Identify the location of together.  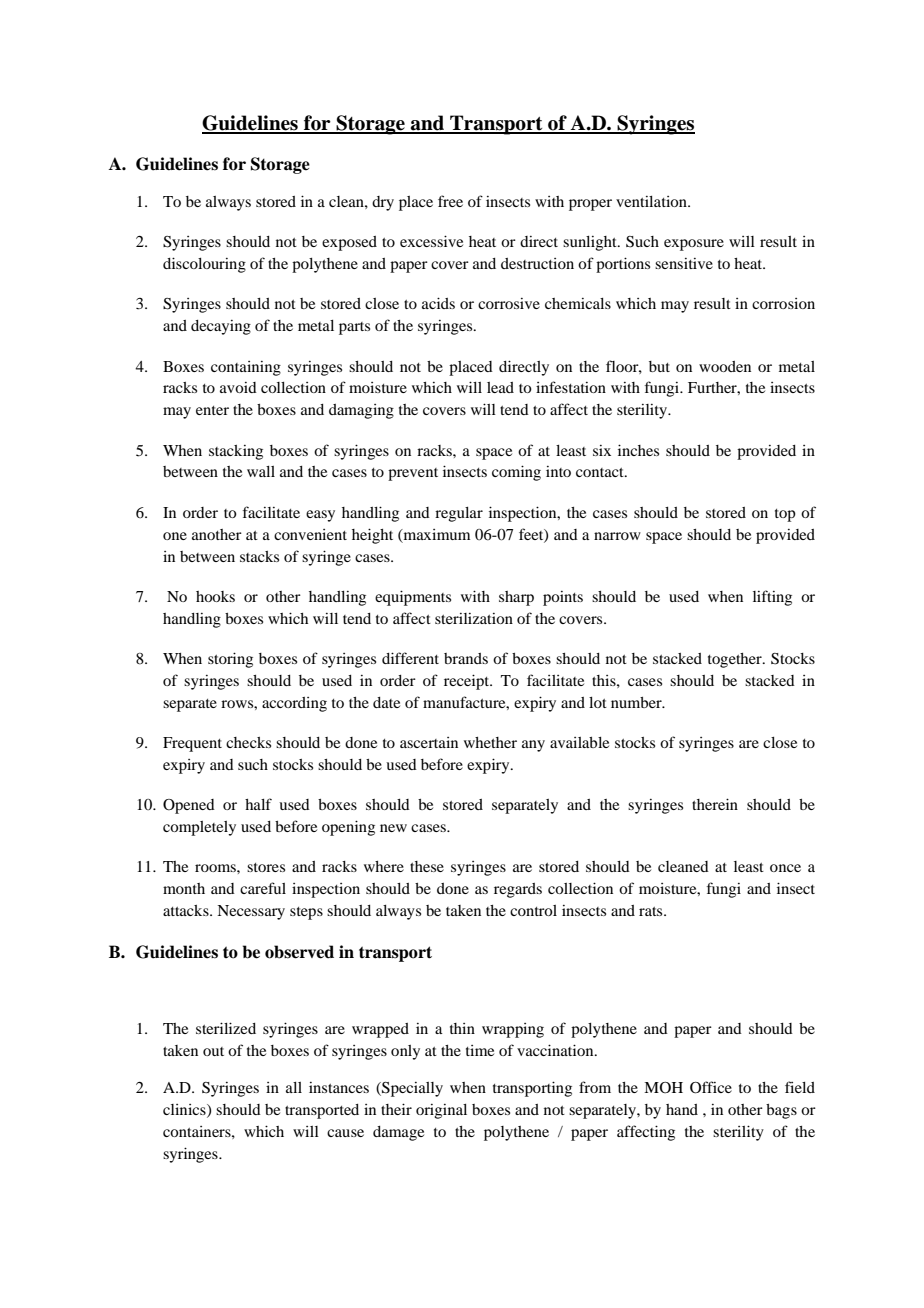
(736, 660).
